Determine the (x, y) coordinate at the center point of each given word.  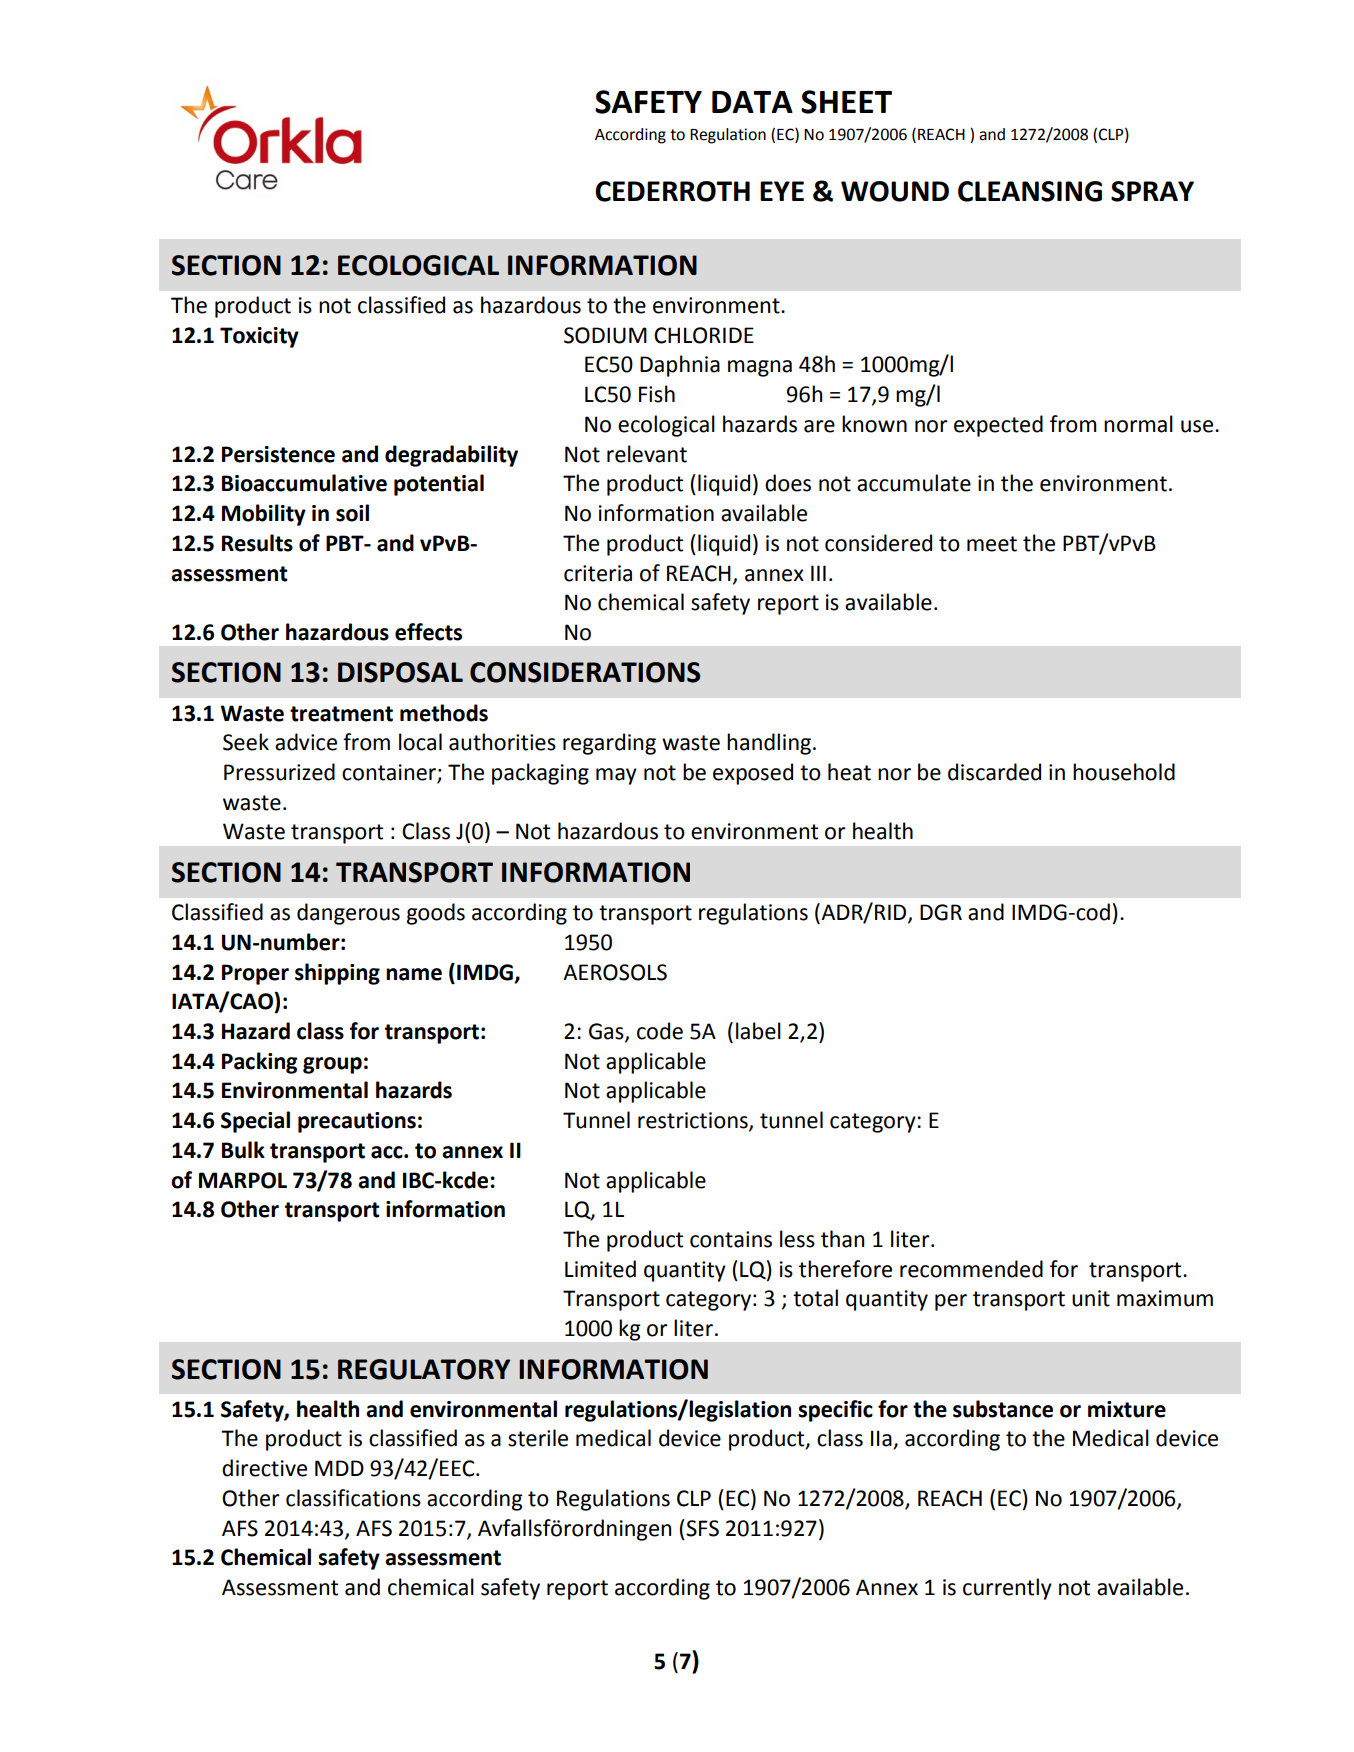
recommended (971, 1269)
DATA (752, 102)
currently (1007, 1589)
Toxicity (259, 337)
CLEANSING (1030, 191)
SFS (701, 1528)
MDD (339, 1468)
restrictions (694, 1121)
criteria (598, 573)
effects (428, 632)
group (332, 1065)
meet (992, 544)
